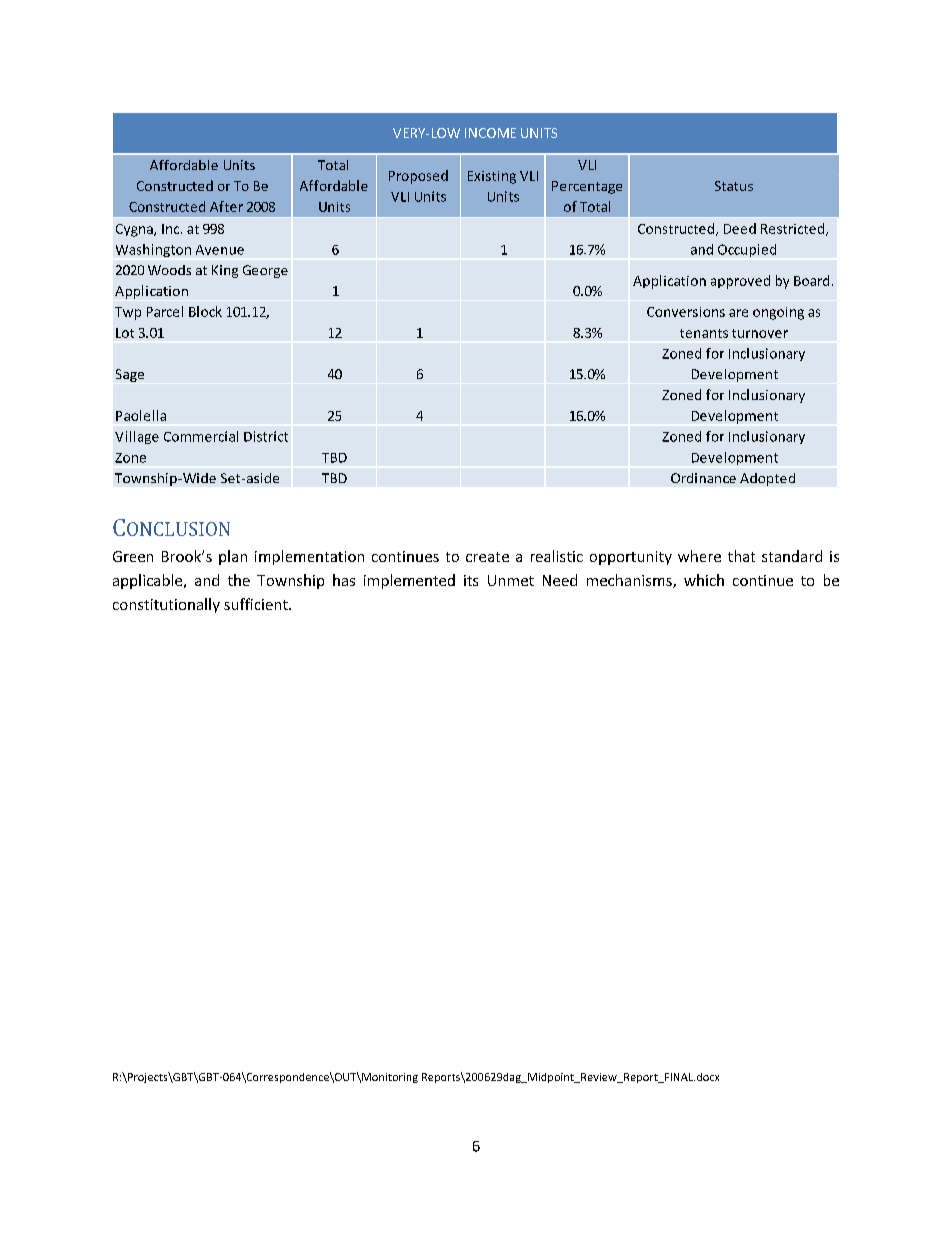 The width and height of the screenshot is (952, 1233). What do you see at coordinates (226, 206) in the screenshot?
I see `After` at bounding box center [226, 206].
